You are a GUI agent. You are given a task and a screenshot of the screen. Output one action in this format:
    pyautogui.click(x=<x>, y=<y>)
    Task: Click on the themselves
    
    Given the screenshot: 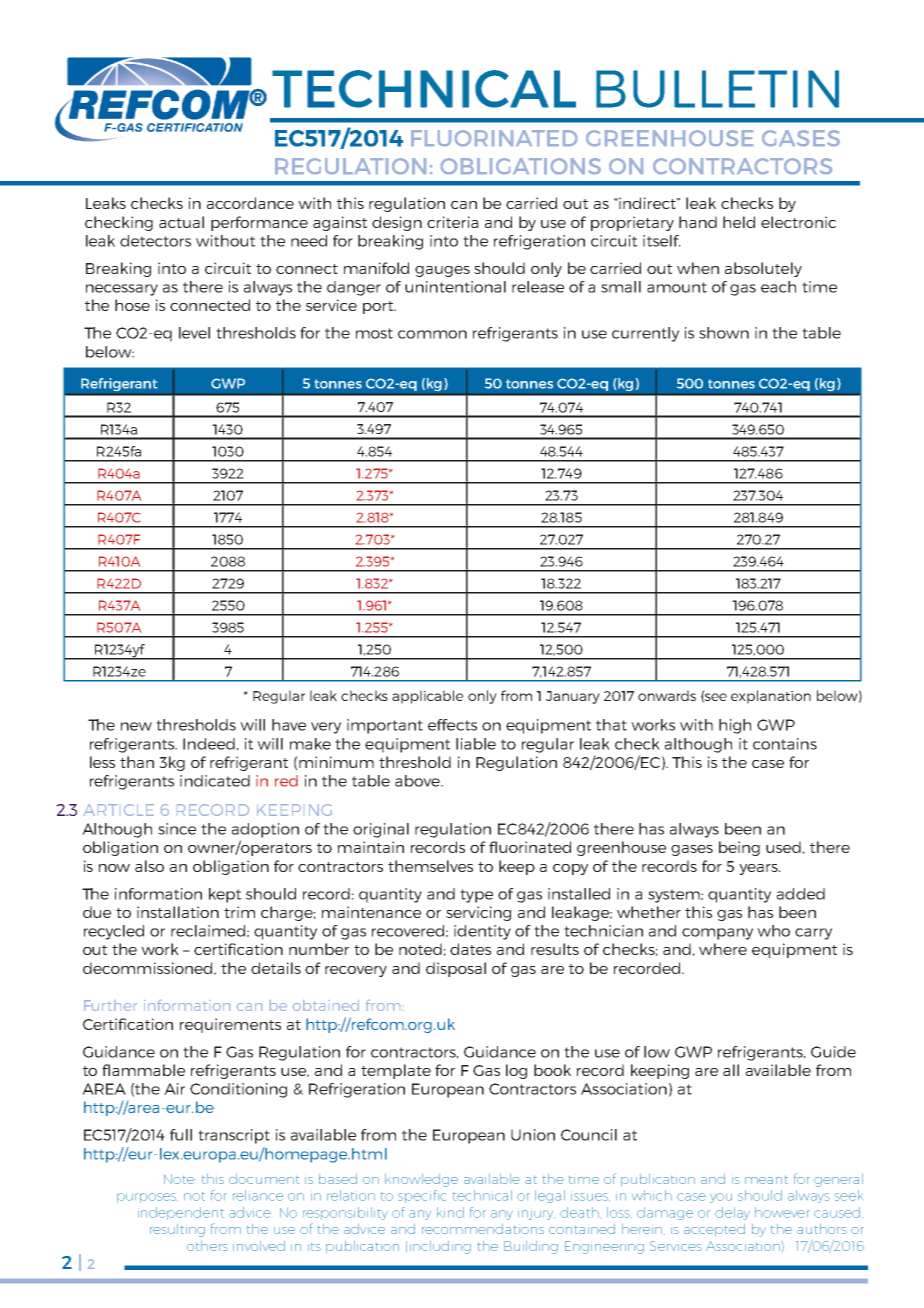 What is the action you would take?
    pyautogui.click(x=430, y=866)
